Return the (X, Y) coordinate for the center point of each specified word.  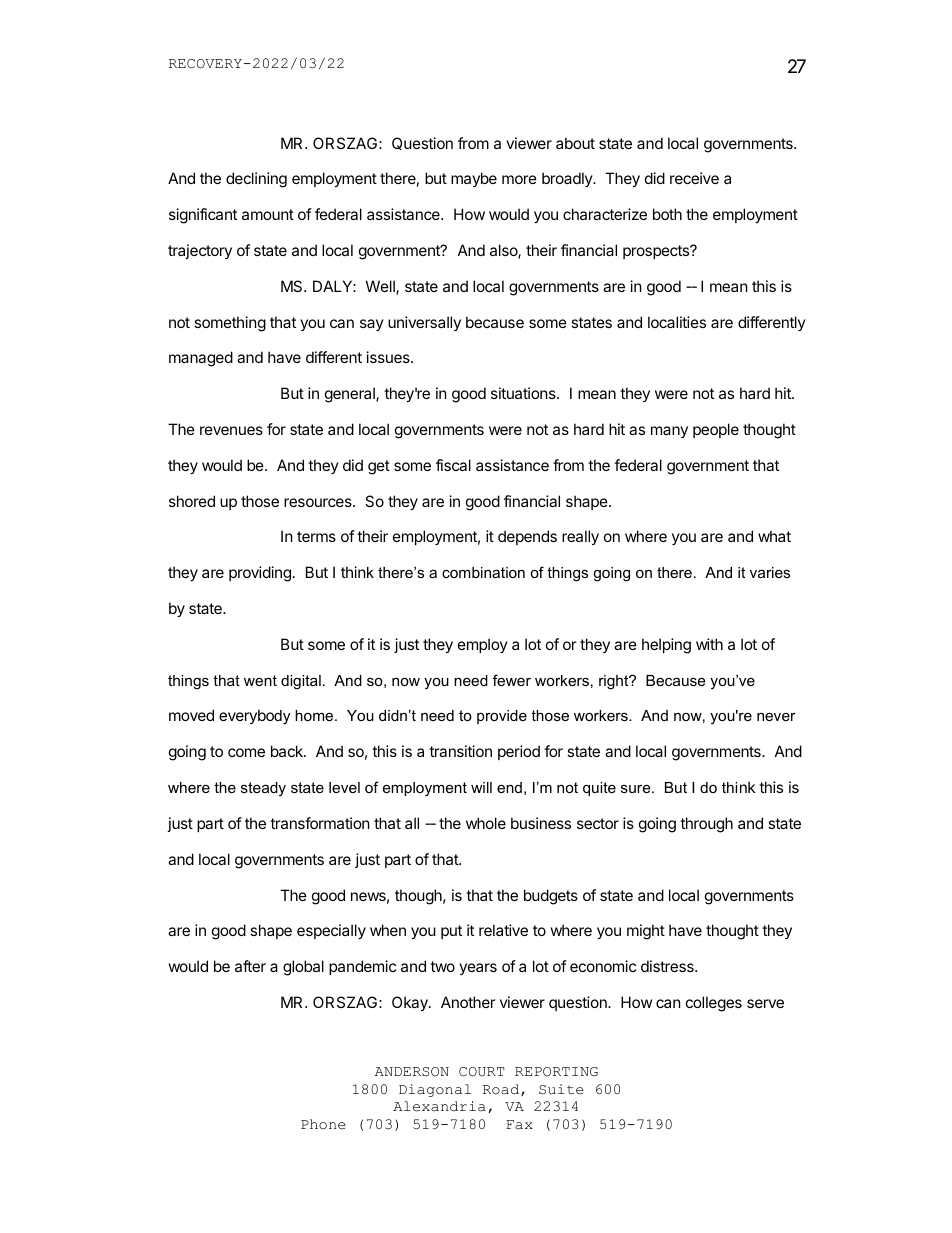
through (706, 825)
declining (256, 180)
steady (263, 789)
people (716, 430)
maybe (474, 179)
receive (694, 178)
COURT (482, 1072)
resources (319, 502)
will (481, 787)
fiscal (453, 465)
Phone (323, 1124)
